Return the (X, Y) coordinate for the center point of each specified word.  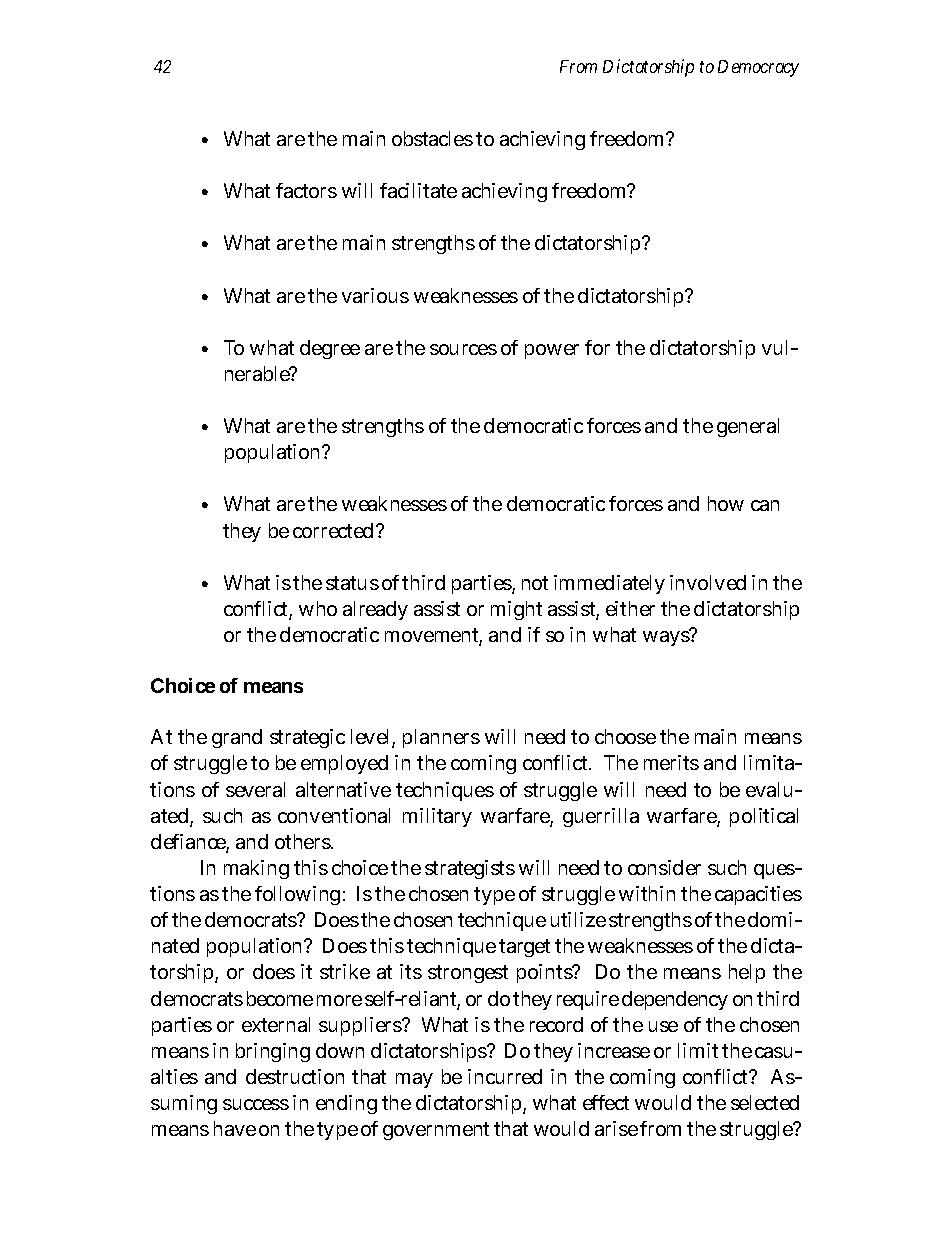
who (318, 608)
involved (708, 582)
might (516, 610)
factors (306, 190)
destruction (295, 1076)
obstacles (432, 138)
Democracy (758, 68)
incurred (505, 1076)
